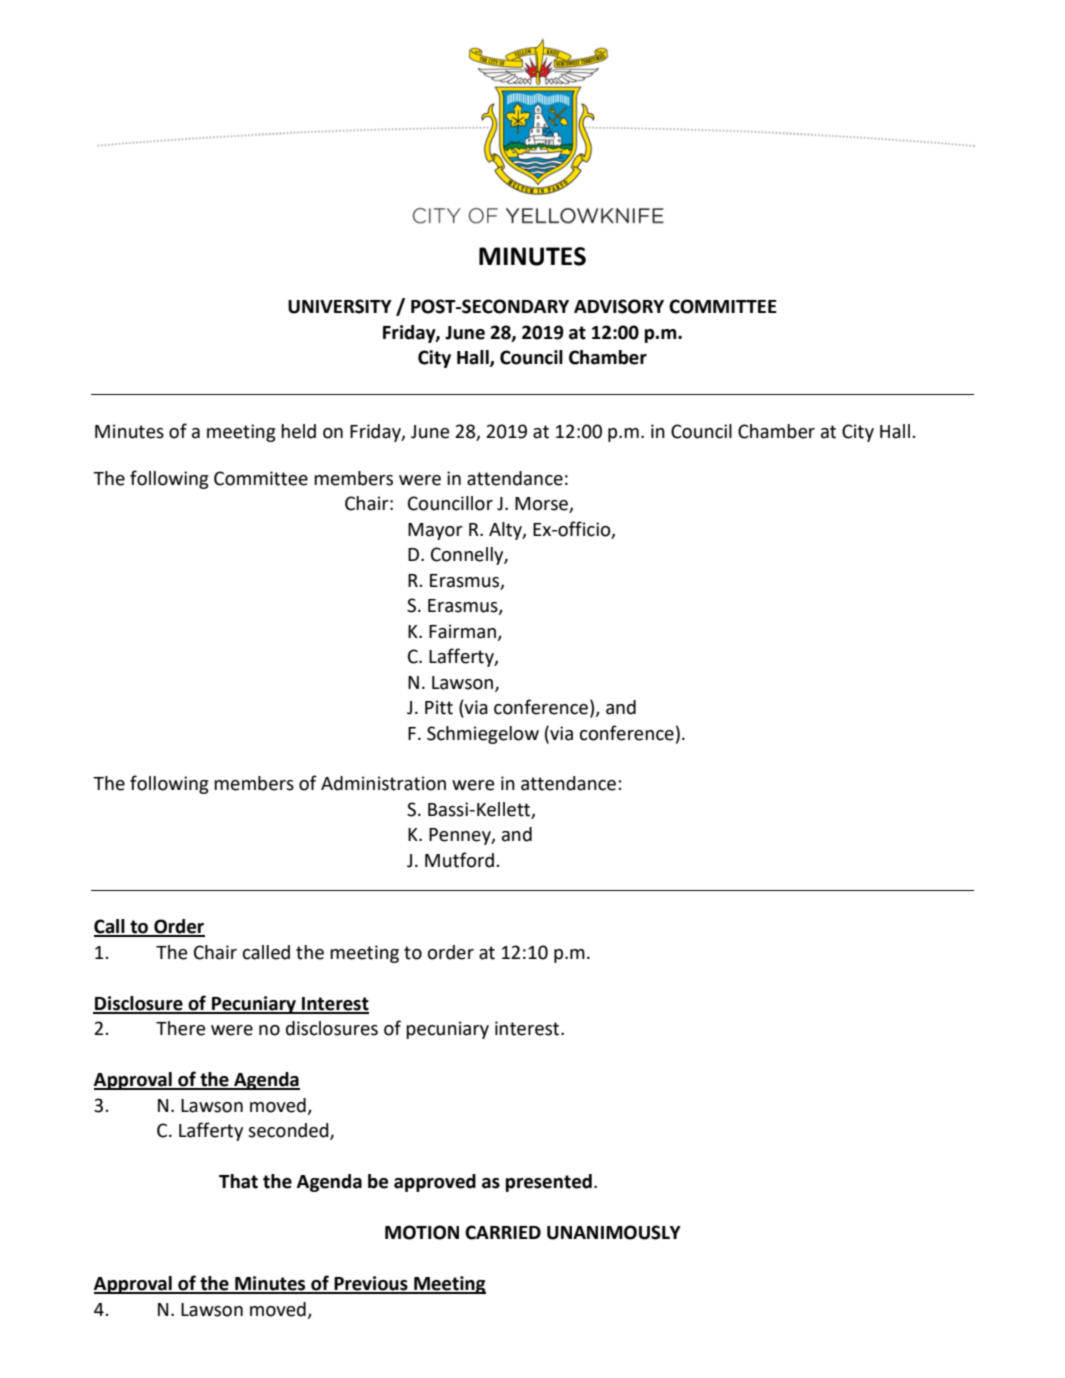  What do you see at coordinates (383, 783) in the screenshot?
I see `Administration` at bounding box center [383, 783].
